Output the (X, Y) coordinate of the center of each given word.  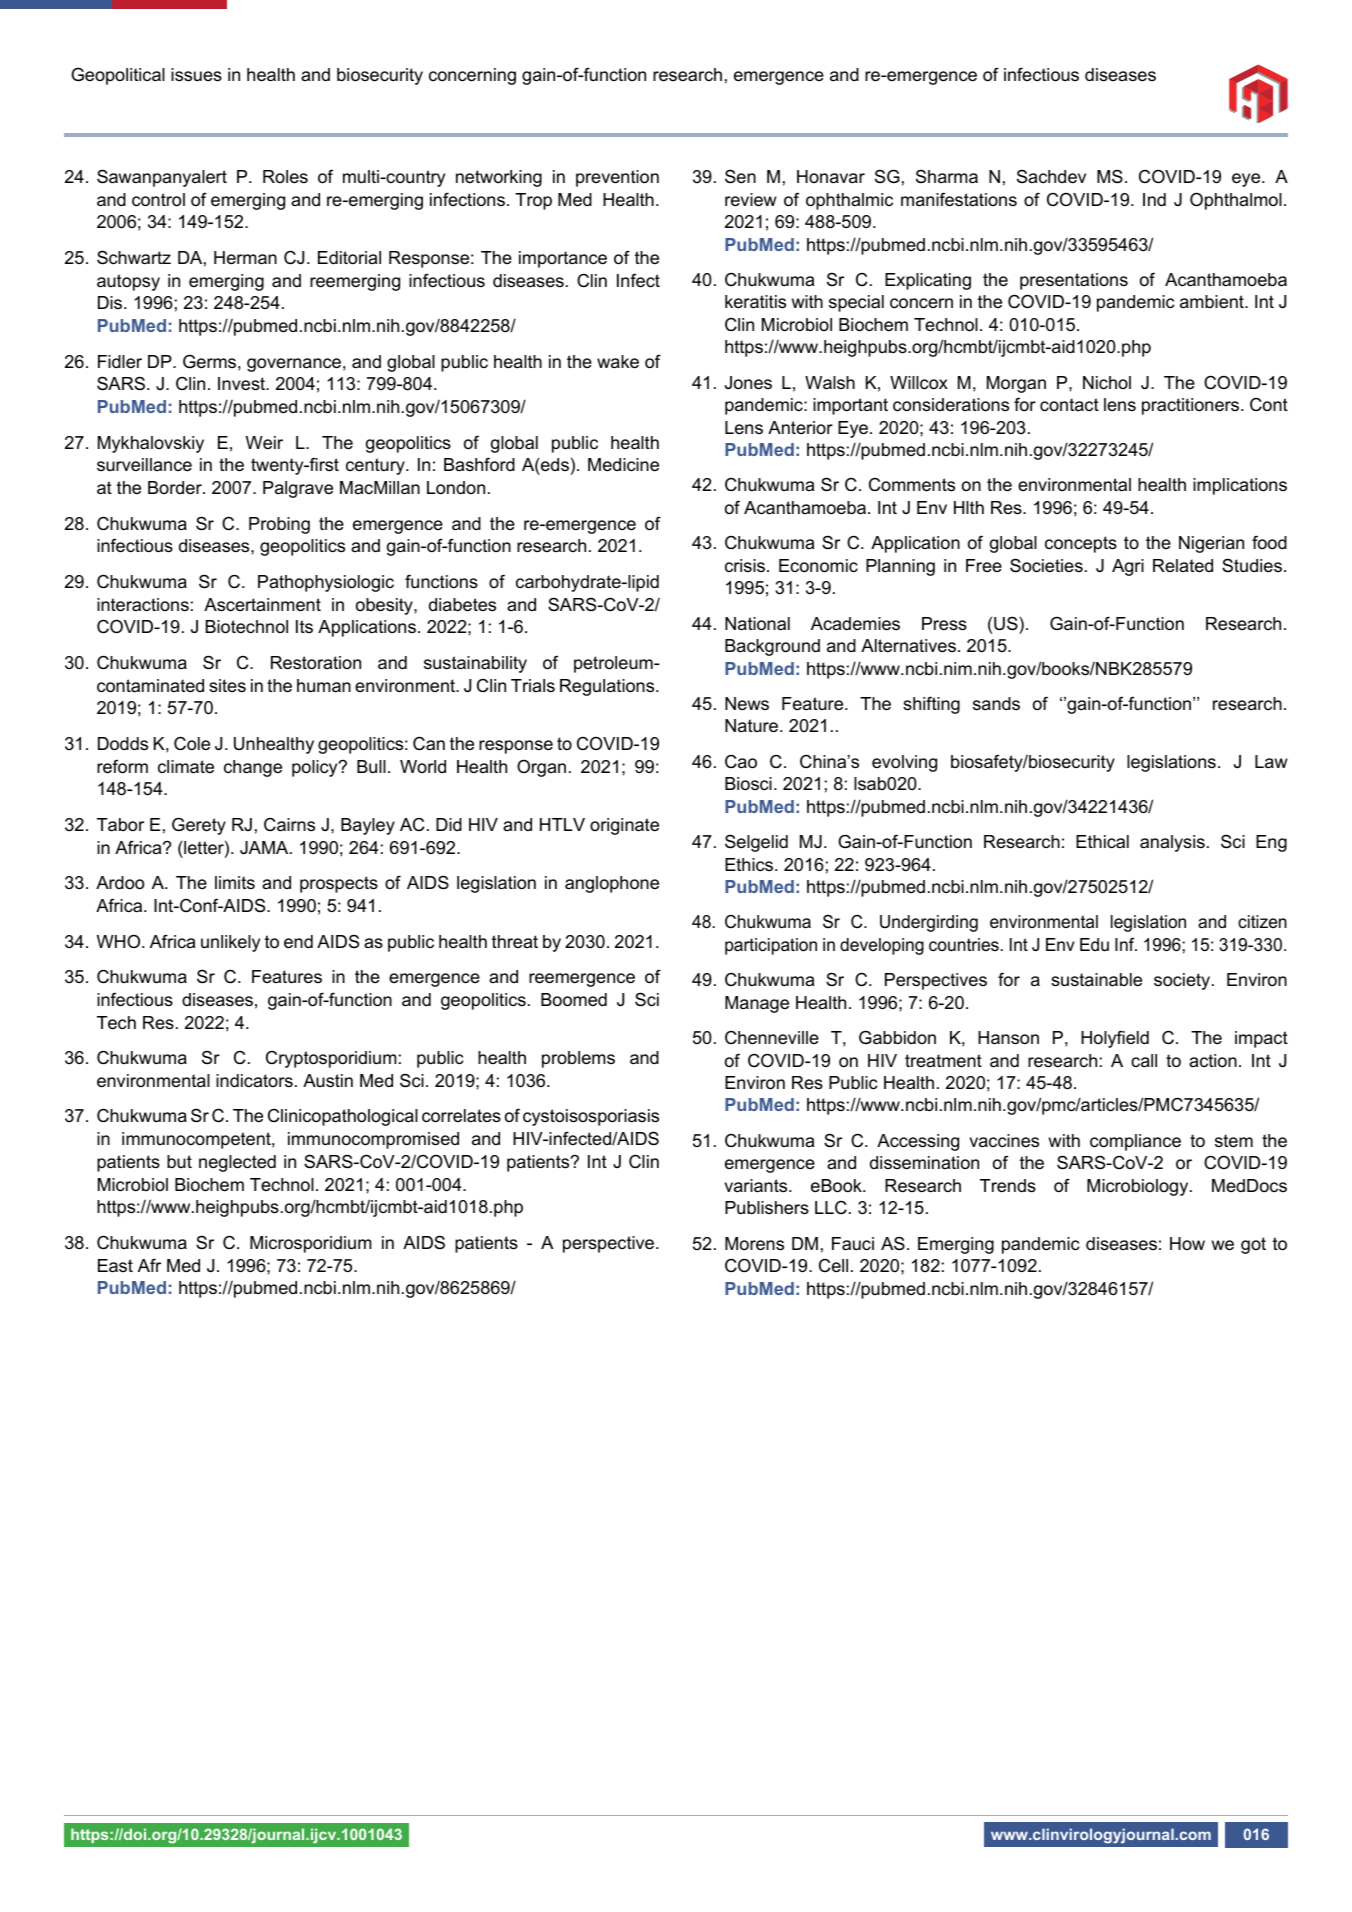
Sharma (947, 176)
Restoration (316, 663)
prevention (617, 178)
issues (196, 75)
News (747, 703)
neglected (237, 1163)
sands (996, 703)
